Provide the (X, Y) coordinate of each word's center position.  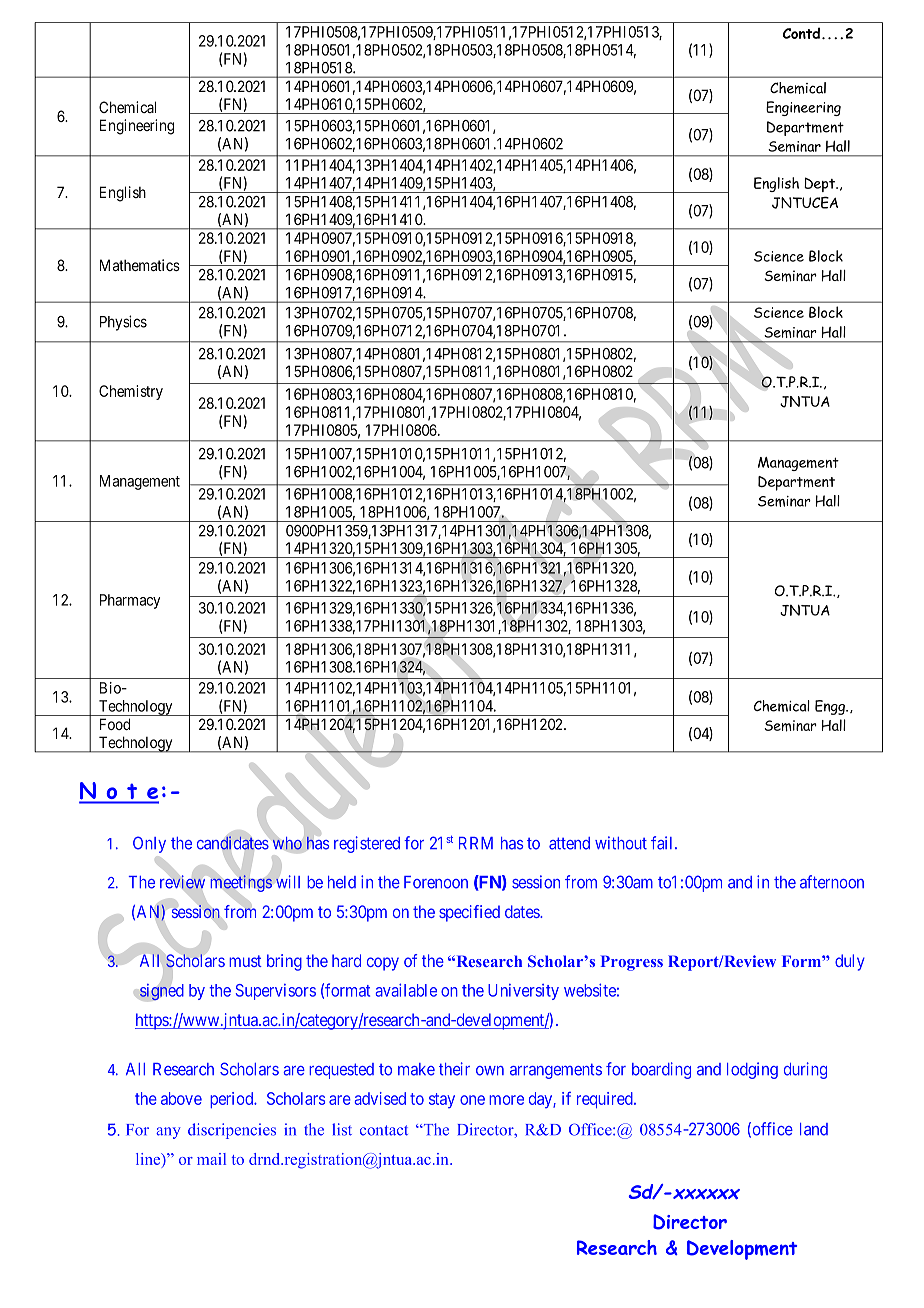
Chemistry (131, 392)
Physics (123, 323)
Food (115, 724)
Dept (820, 184)
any (168, 1133)
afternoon (832, 882)
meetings (241, 883)
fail (663, 843)
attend (569, 843)
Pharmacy (130, 601)
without (621, 843)
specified (469, 913)
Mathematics (140, 265)
